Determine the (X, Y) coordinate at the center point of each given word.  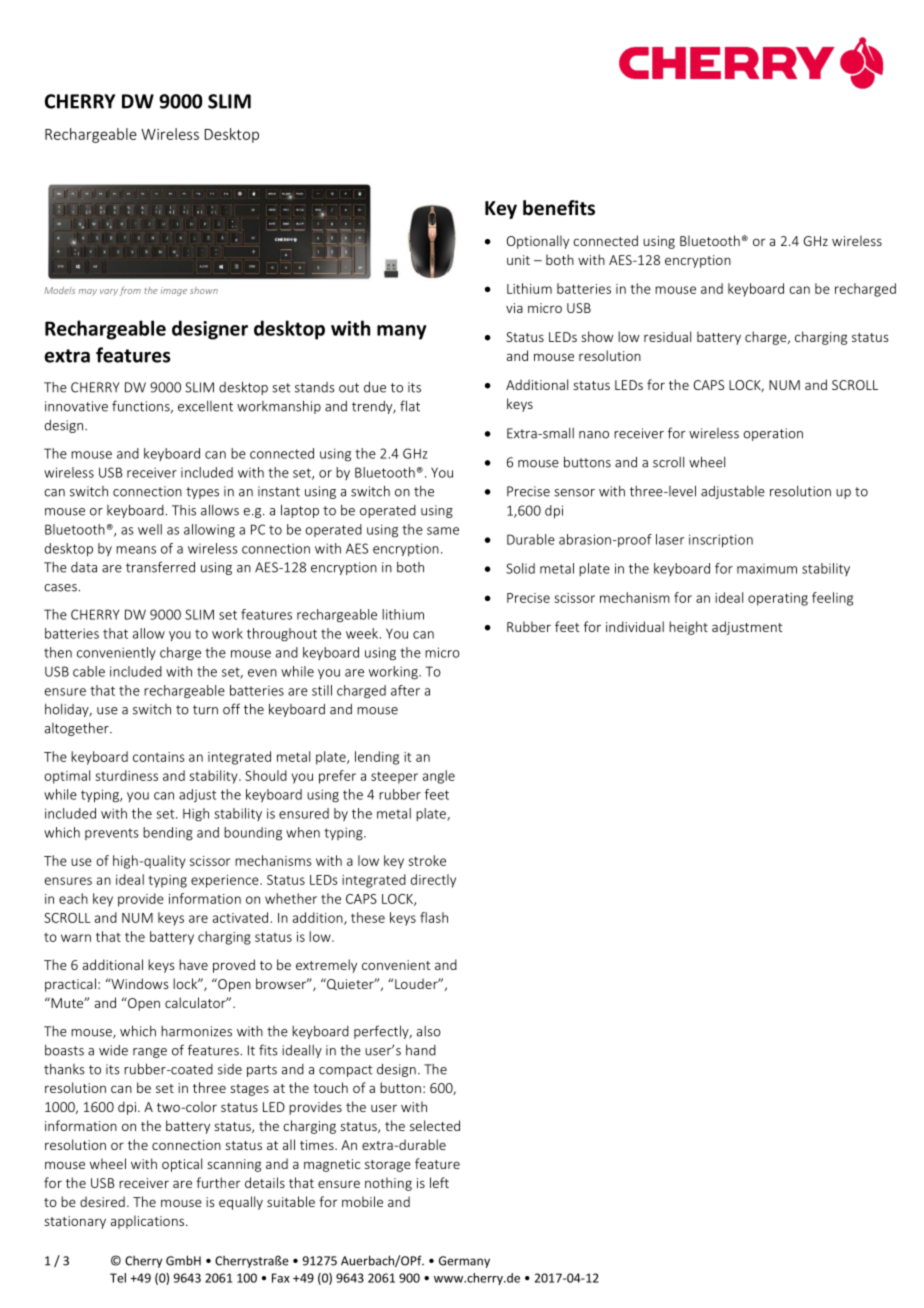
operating (778, 599)
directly (433, 881)
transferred (160, 567)
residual (667, 336)
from (130, 291)
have (193, 964)
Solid (520, 568)
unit (518, 260)
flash (434, 917)
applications (147, 1222)
